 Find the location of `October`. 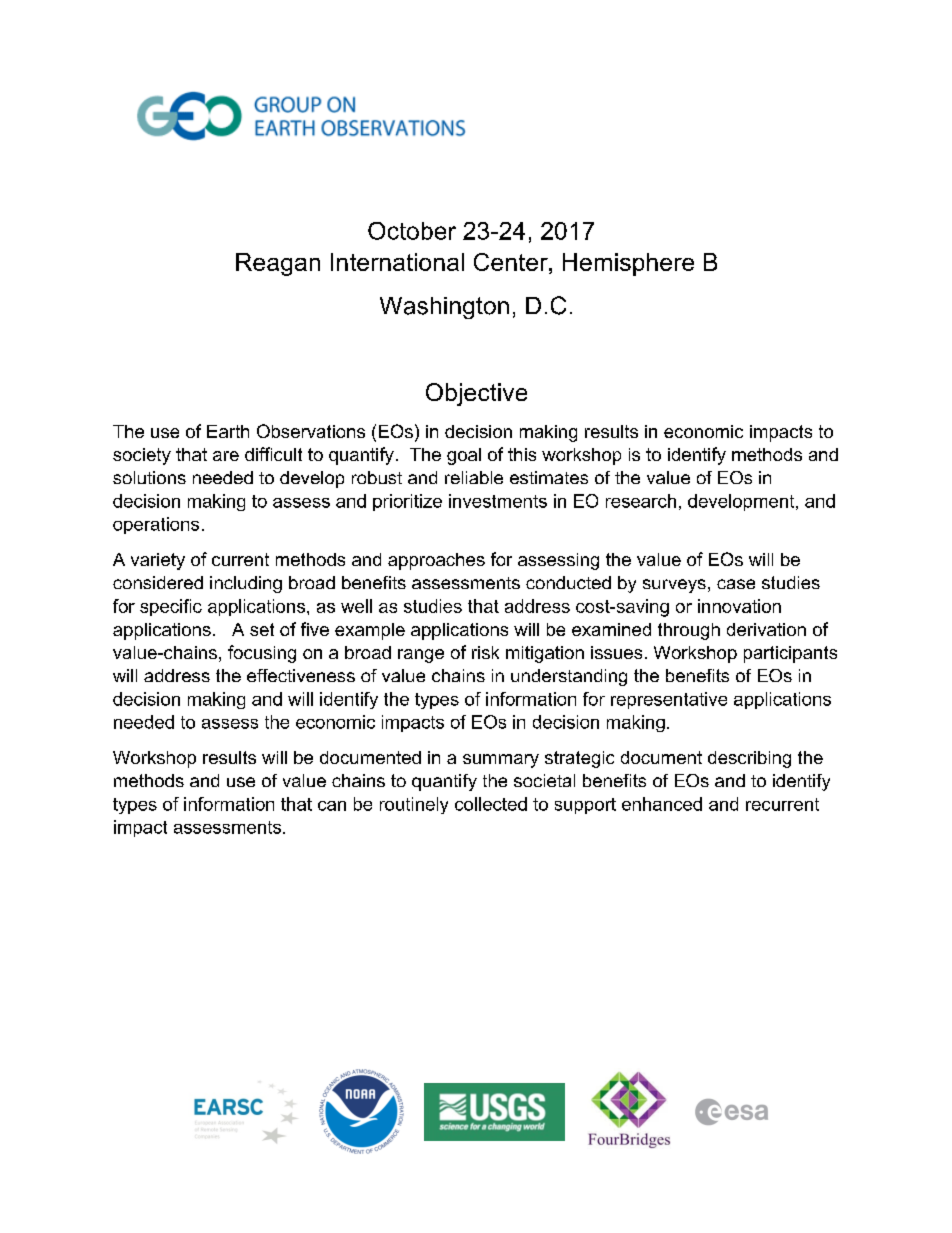

October is located at coordinates (412, 231).
